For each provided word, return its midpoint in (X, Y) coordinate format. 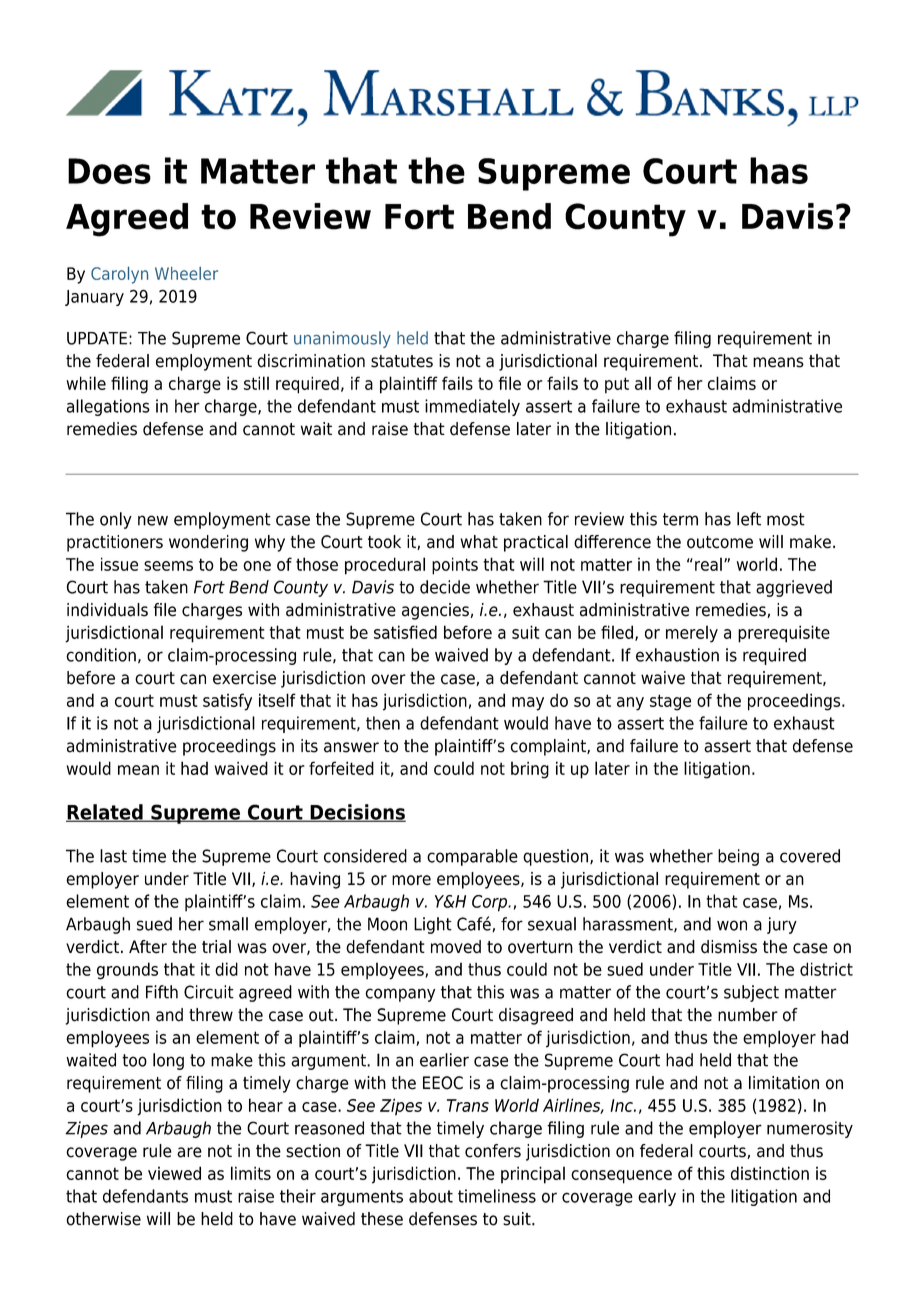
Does (109, 171)
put (617, 385)
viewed (174, 1173)
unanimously (342, 339)
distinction (770, 1173)
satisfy (227, 702)
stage (670, 702)
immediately (472, 407)
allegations (108, 407)
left (749, 519)
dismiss (729, 947)
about (431, 1196)
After (148, 947)
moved (456, 947)
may (528, 704)
